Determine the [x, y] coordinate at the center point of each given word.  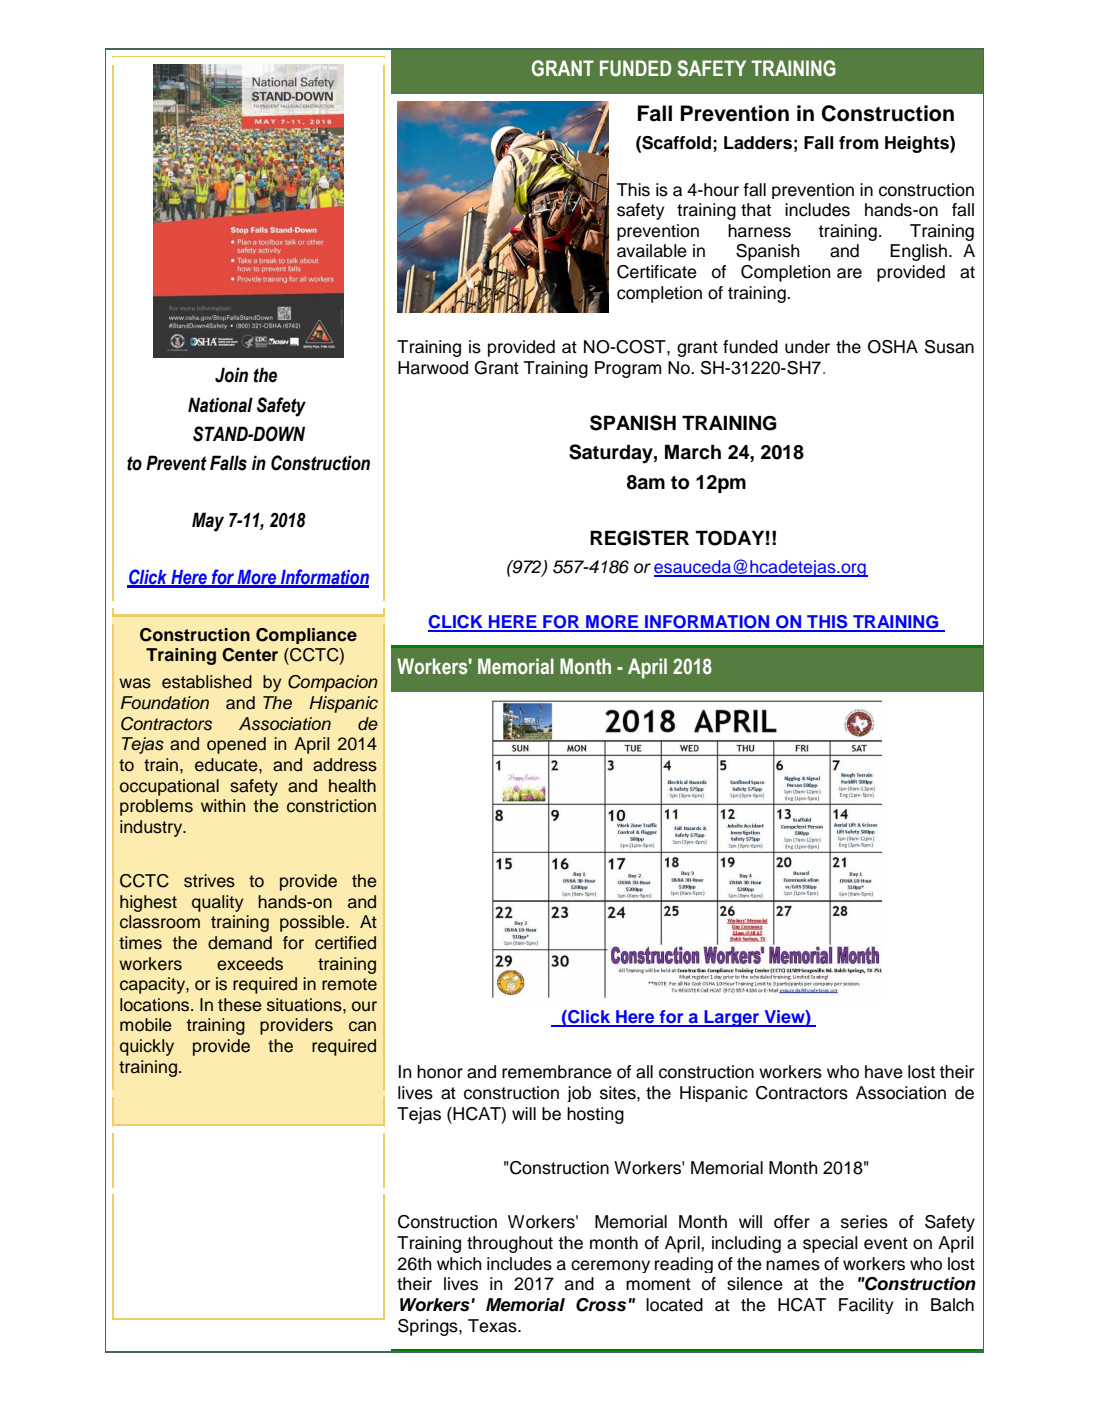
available [652, 251]
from [858, 143]
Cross [601, 1305]
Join [231, 375]
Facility [866, 1306]
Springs [429, 1327]
